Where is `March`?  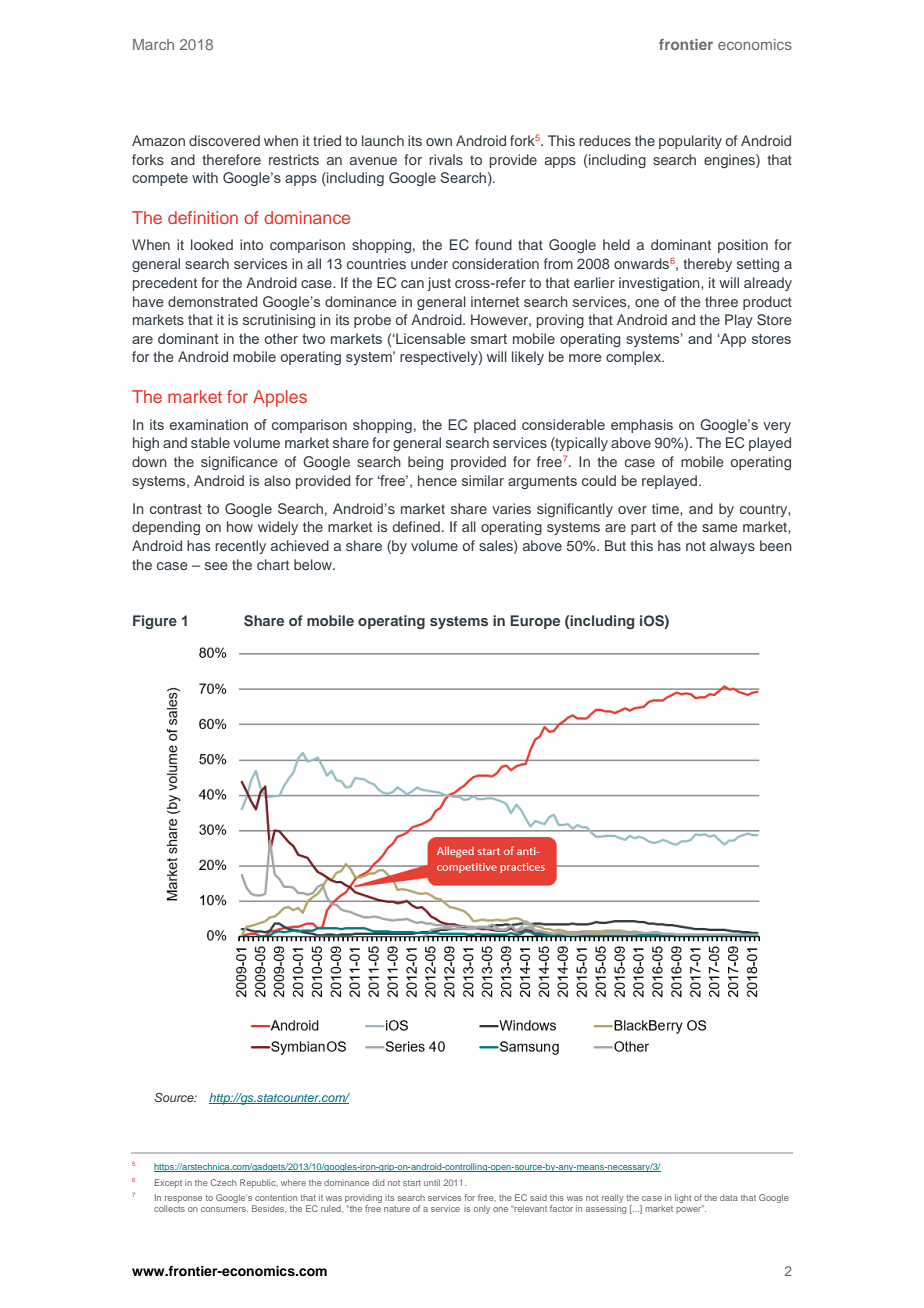
March is located at coordinates (153, 44).
